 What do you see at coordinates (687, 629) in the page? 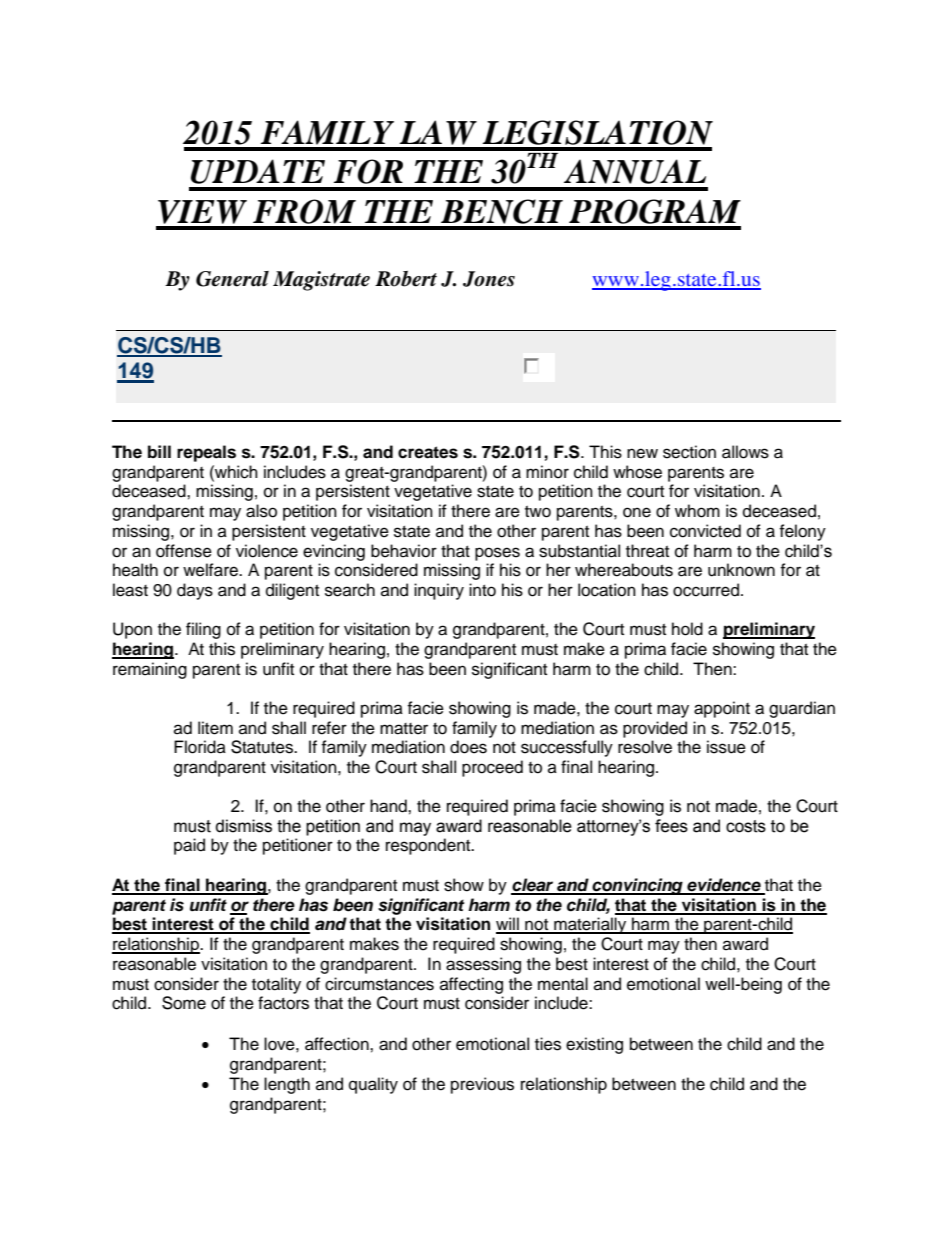
I see `hold` at bounding box center [687, 629].
